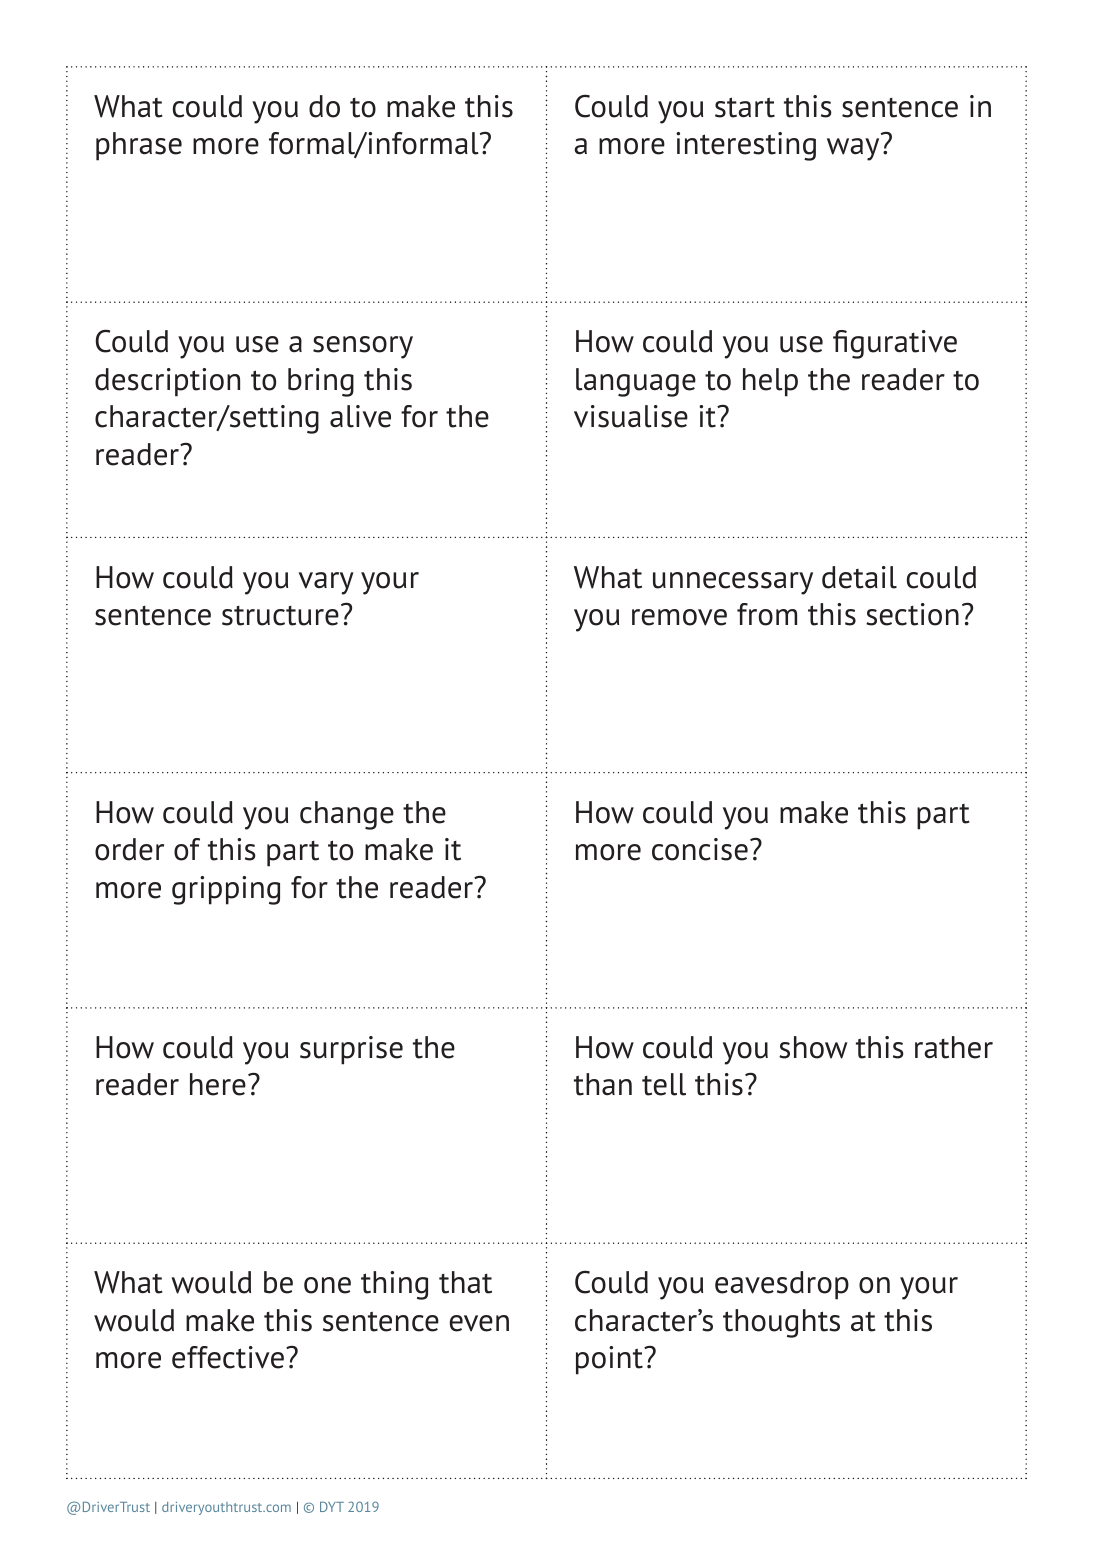  I want to click on way, so click(853, 149).
